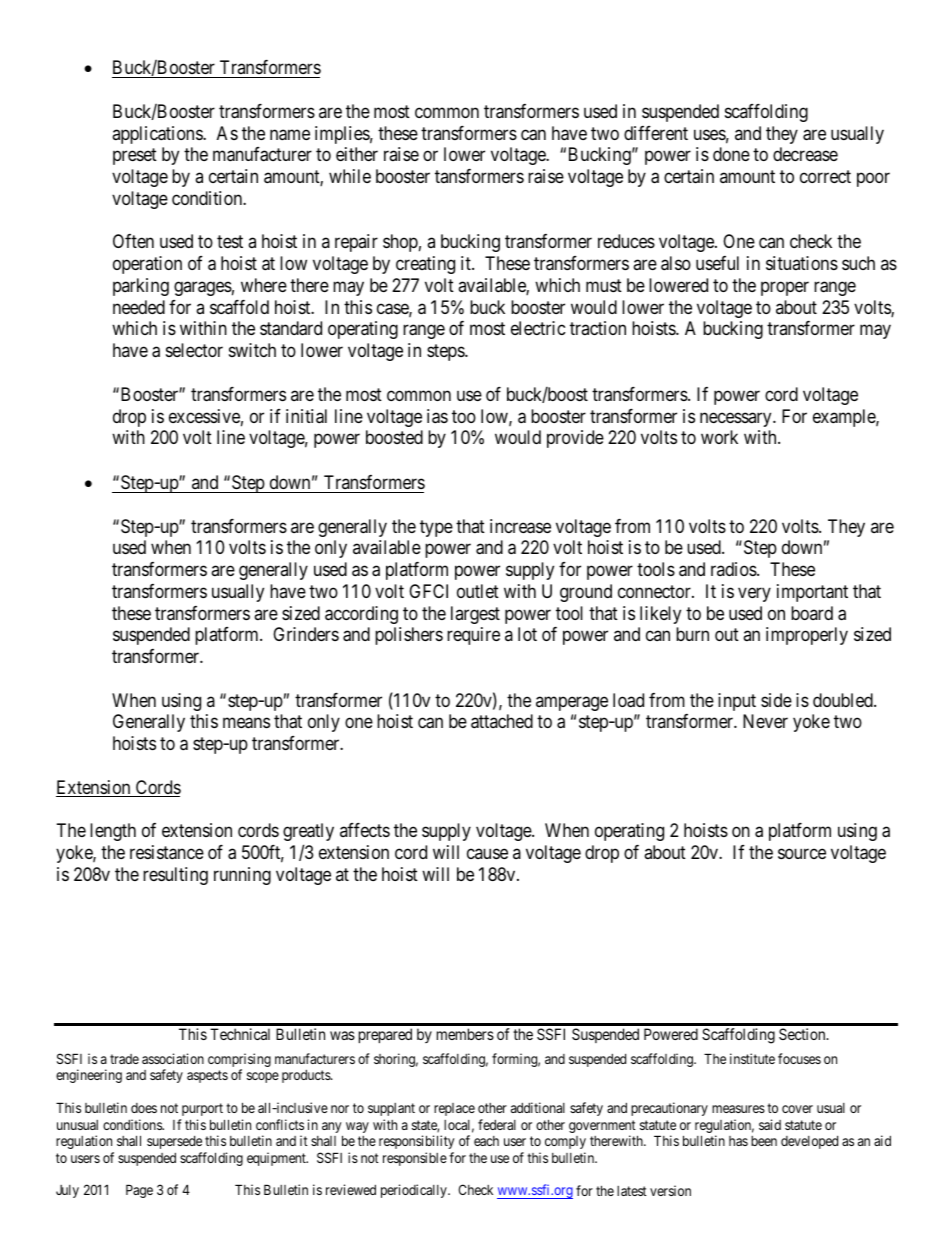  I want to click on side, so click(776, 700).
